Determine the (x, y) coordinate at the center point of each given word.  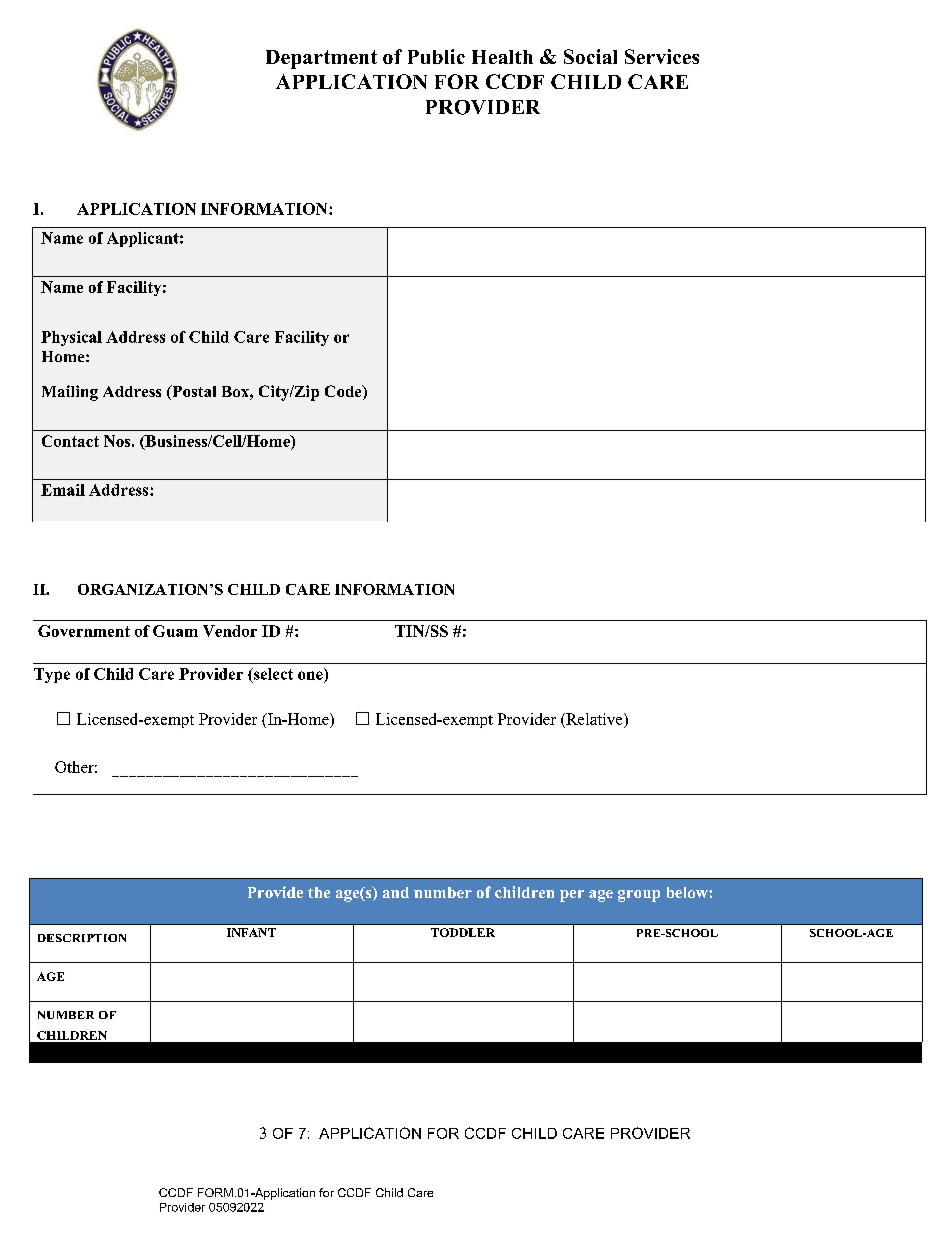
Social (590, 56)
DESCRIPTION (82, 938)
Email (63, 490)
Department (321, 59)
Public (436, 56)
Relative (594, 720)
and (396, 892)
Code (344, 392)
